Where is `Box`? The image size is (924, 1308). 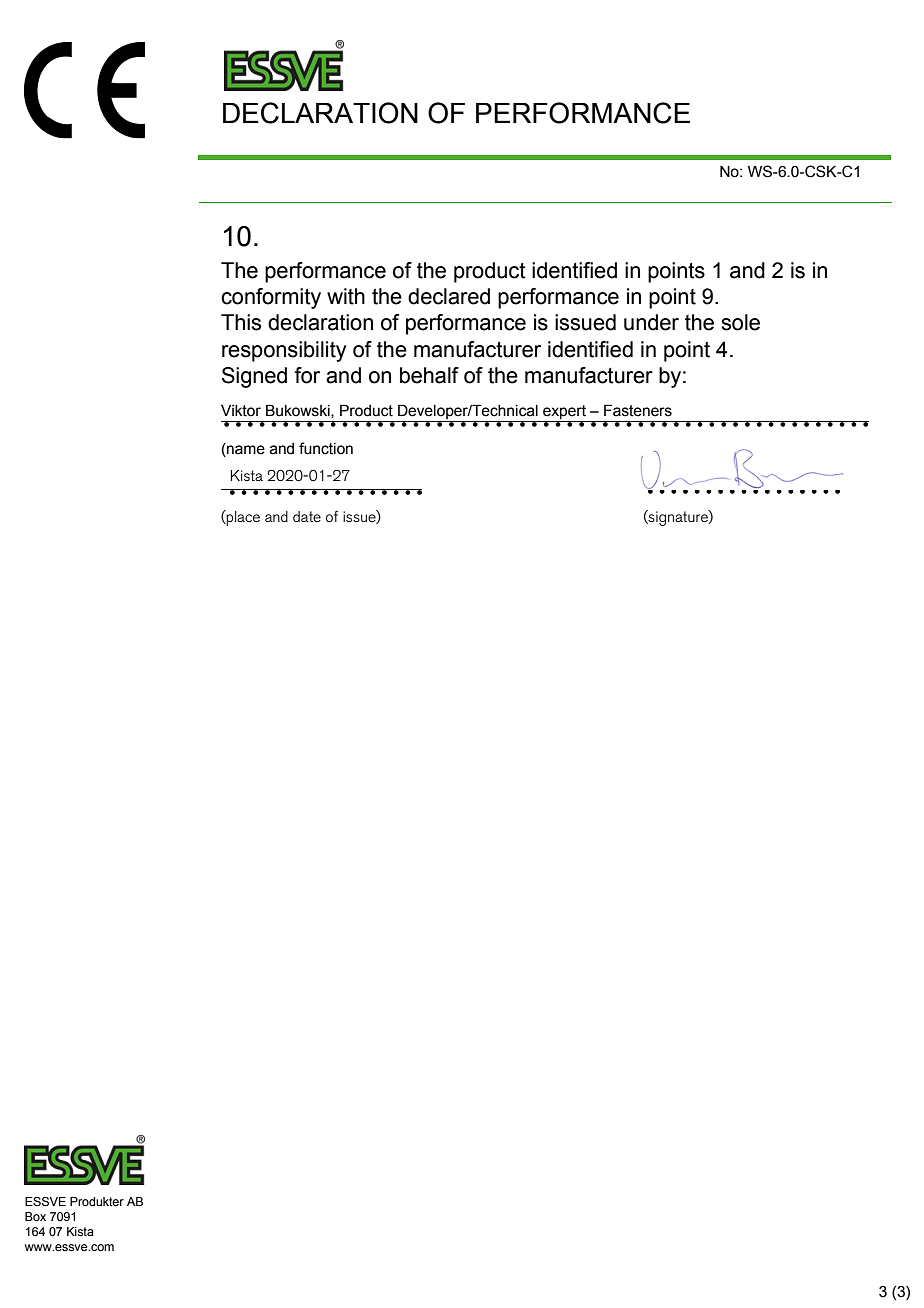
Box is located at coordinates (35, 1216).
